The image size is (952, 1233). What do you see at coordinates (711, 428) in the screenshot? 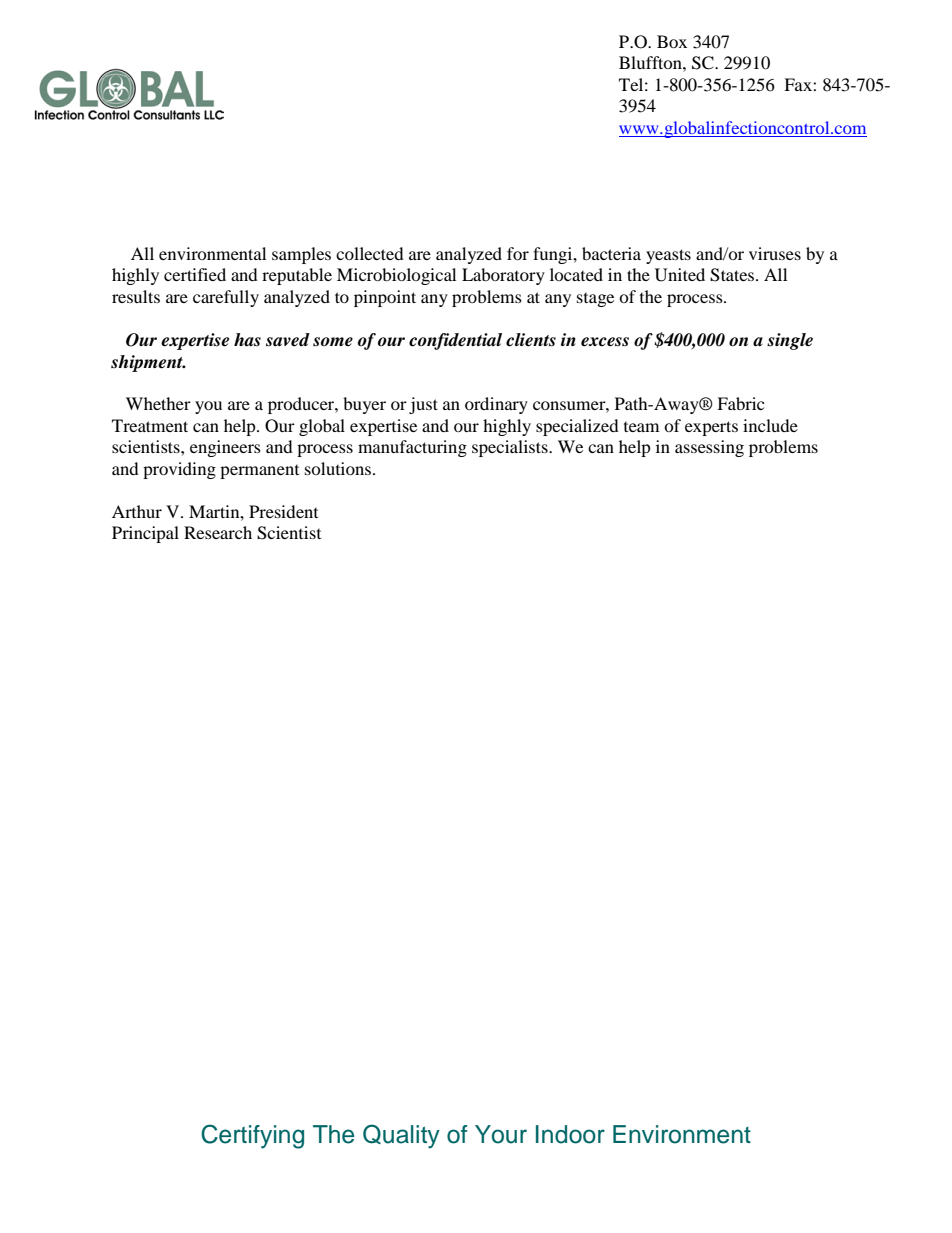
I see `experts` at bounding box center [711, 428].
